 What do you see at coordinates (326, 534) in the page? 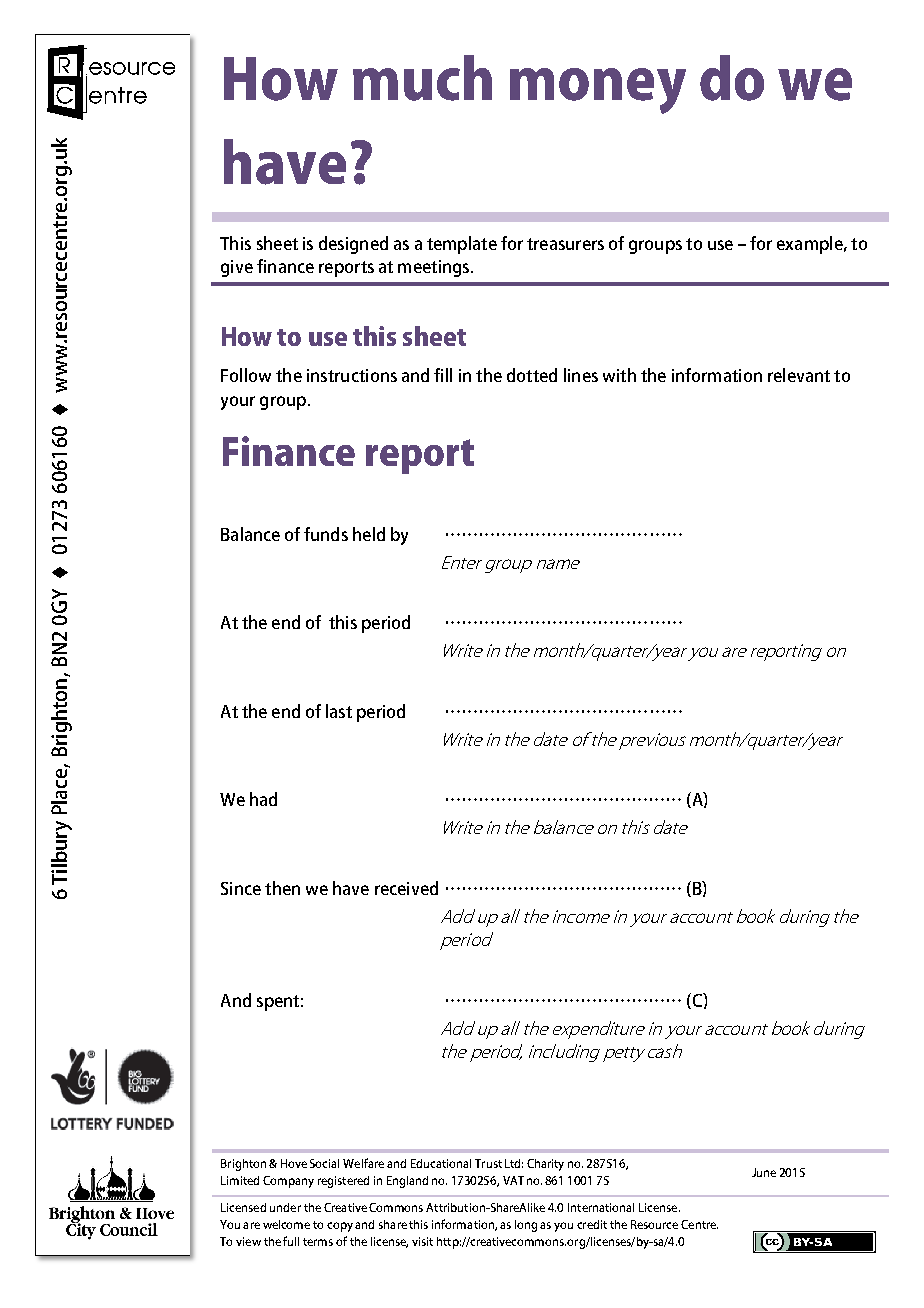
I see `funds` at bounding box center [326, 534].
